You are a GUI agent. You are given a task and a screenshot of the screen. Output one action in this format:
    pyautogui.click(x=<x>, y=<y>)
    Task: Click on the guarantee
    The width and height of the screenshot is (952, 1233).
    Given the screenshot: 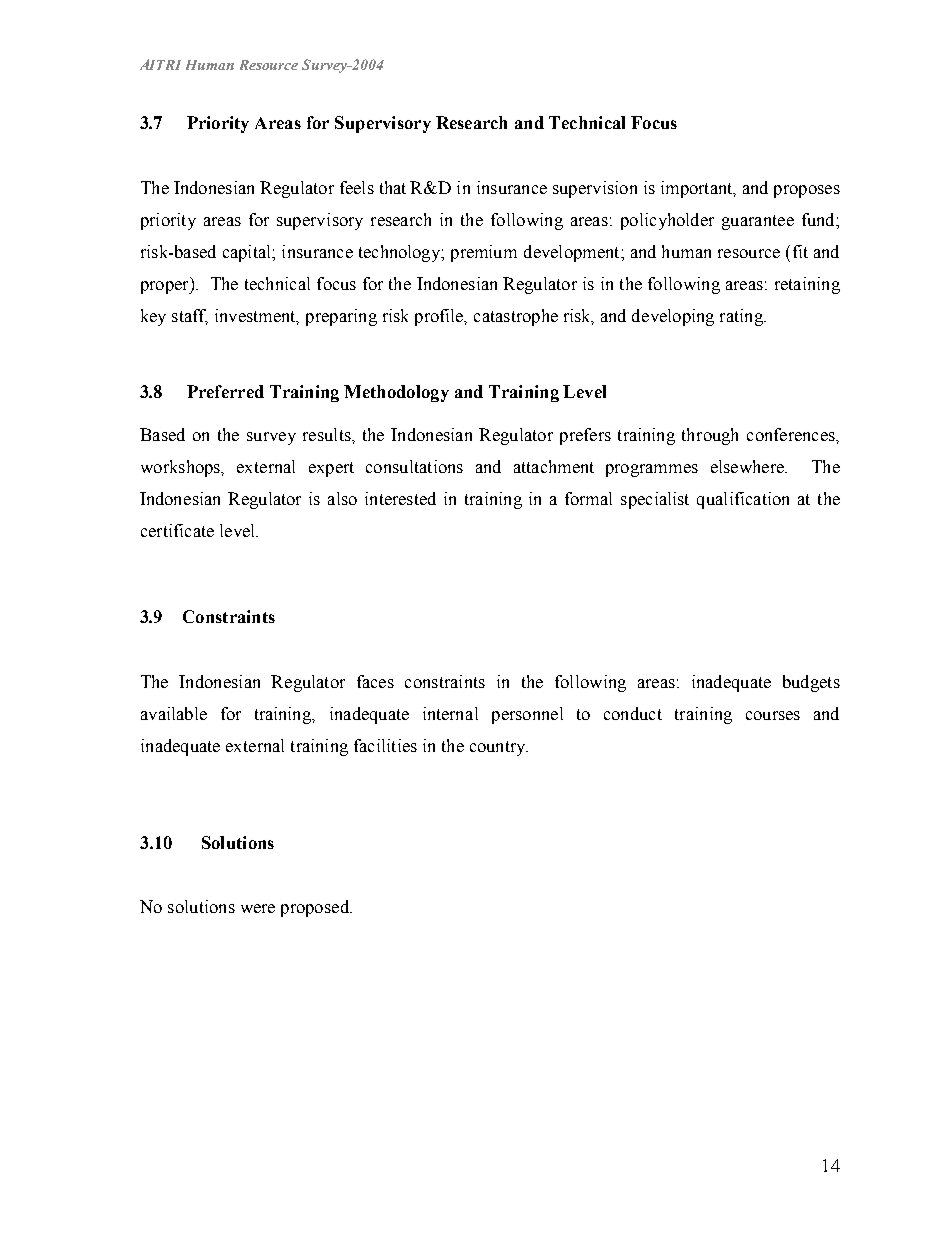 What is the action you would take?
    pyautogui.click(x=758, y=222)
